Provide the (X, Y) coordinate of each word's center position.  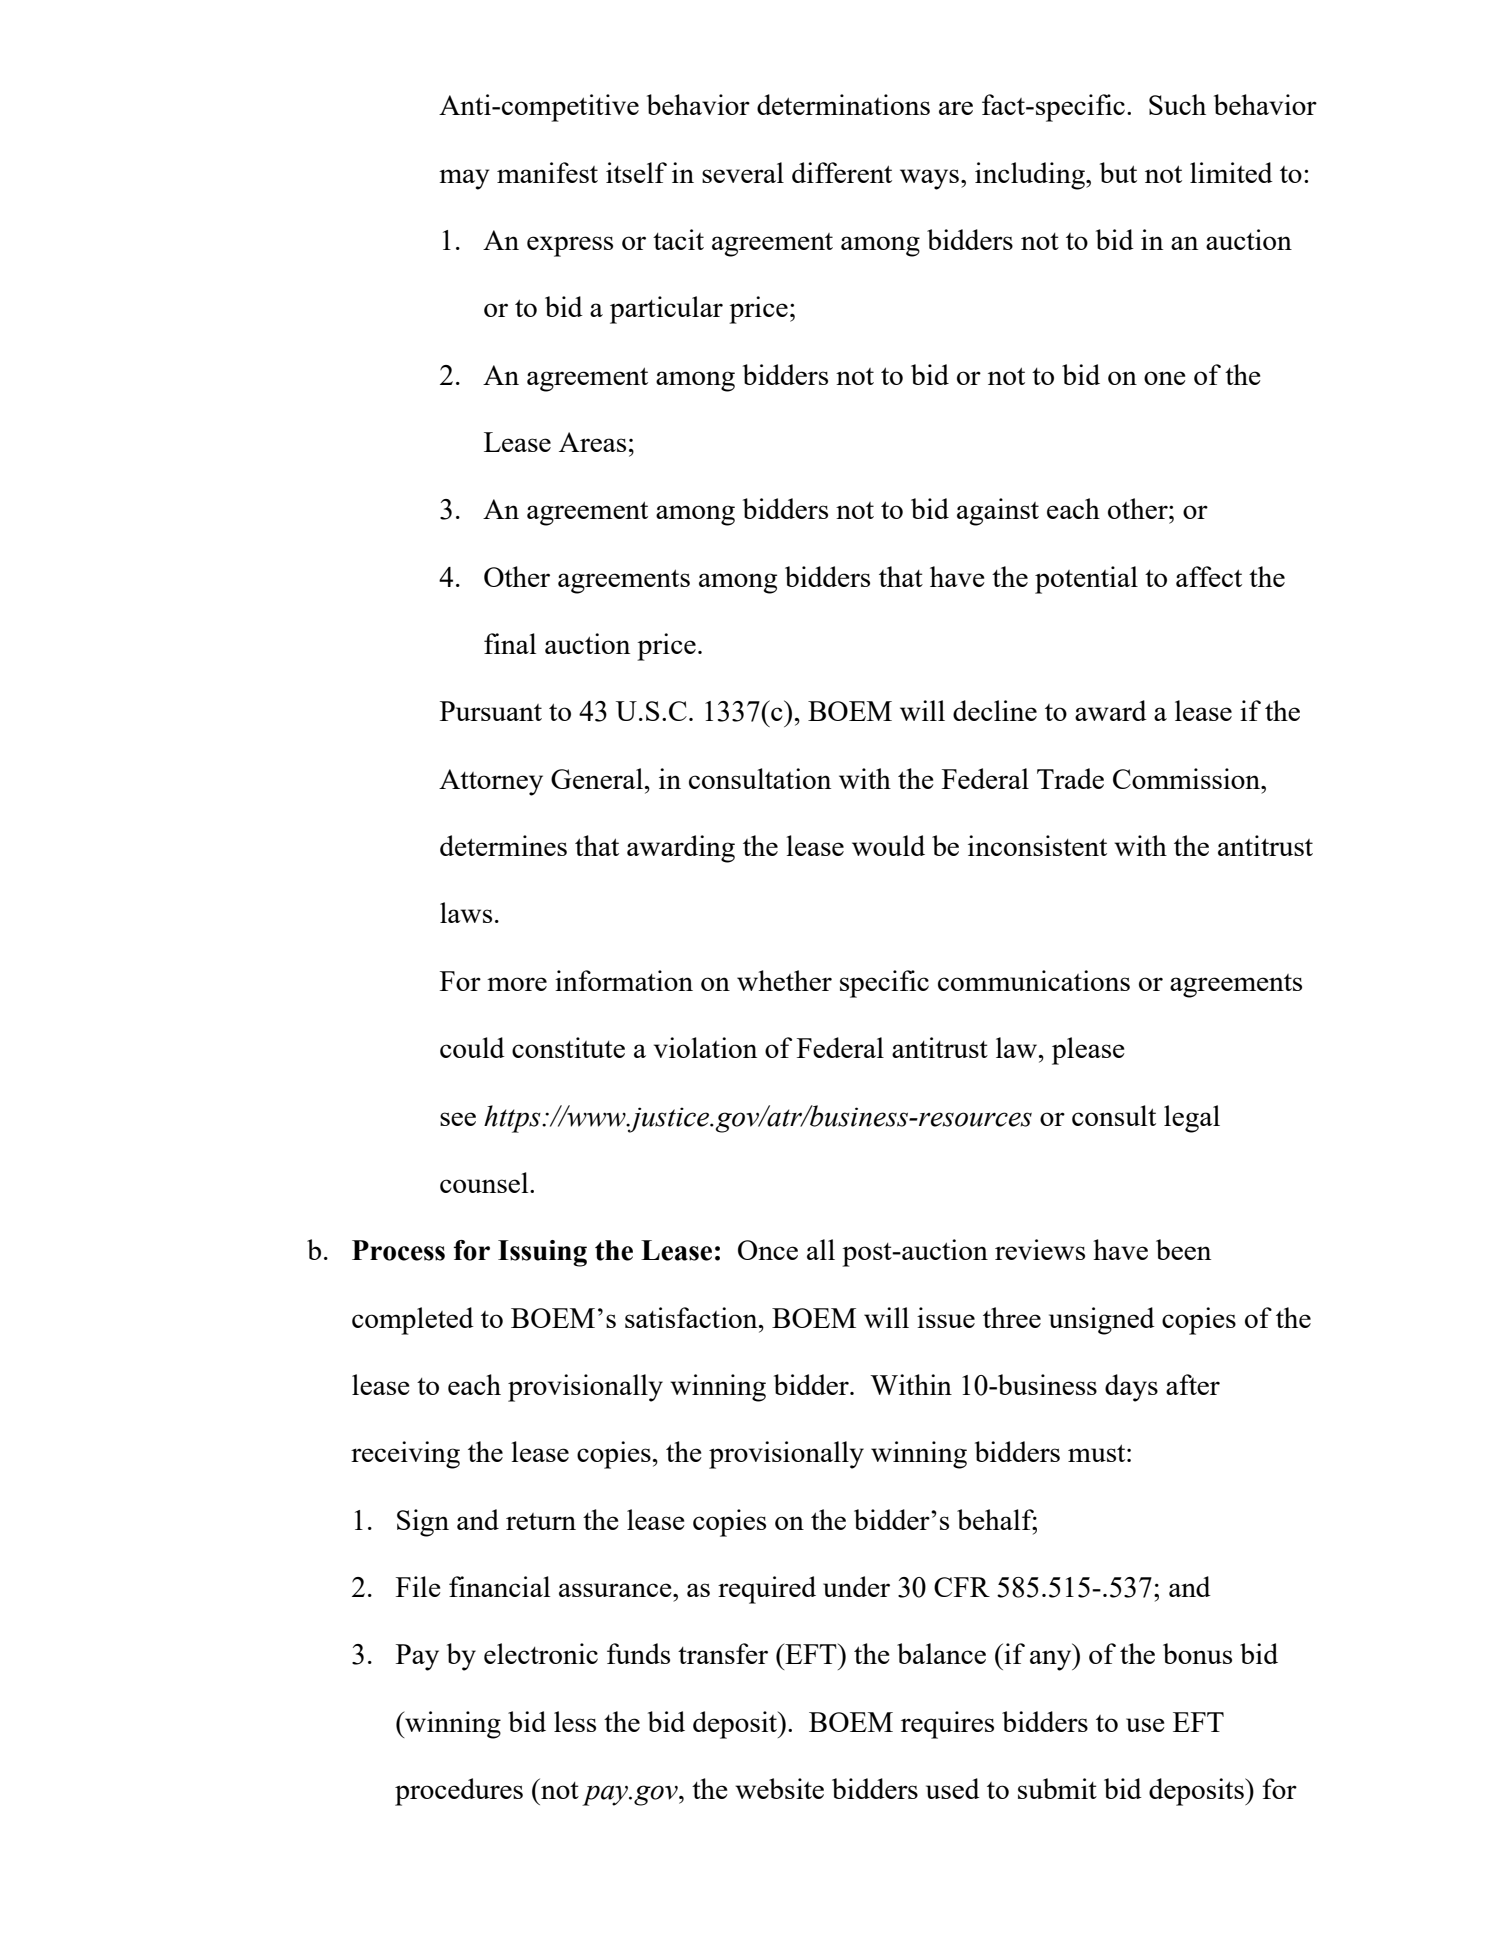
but (1118, 172)
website (779, 1788)
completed (413, 1321)
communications (1034, 980)
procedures (459, 1792)
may (464, 179)
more (517, 984)
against (998, 512)
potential (1086, 580)
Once (768, 1250)
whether (784, 980)
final (510, 643)
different (842, 172)
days (1131, 1388)
